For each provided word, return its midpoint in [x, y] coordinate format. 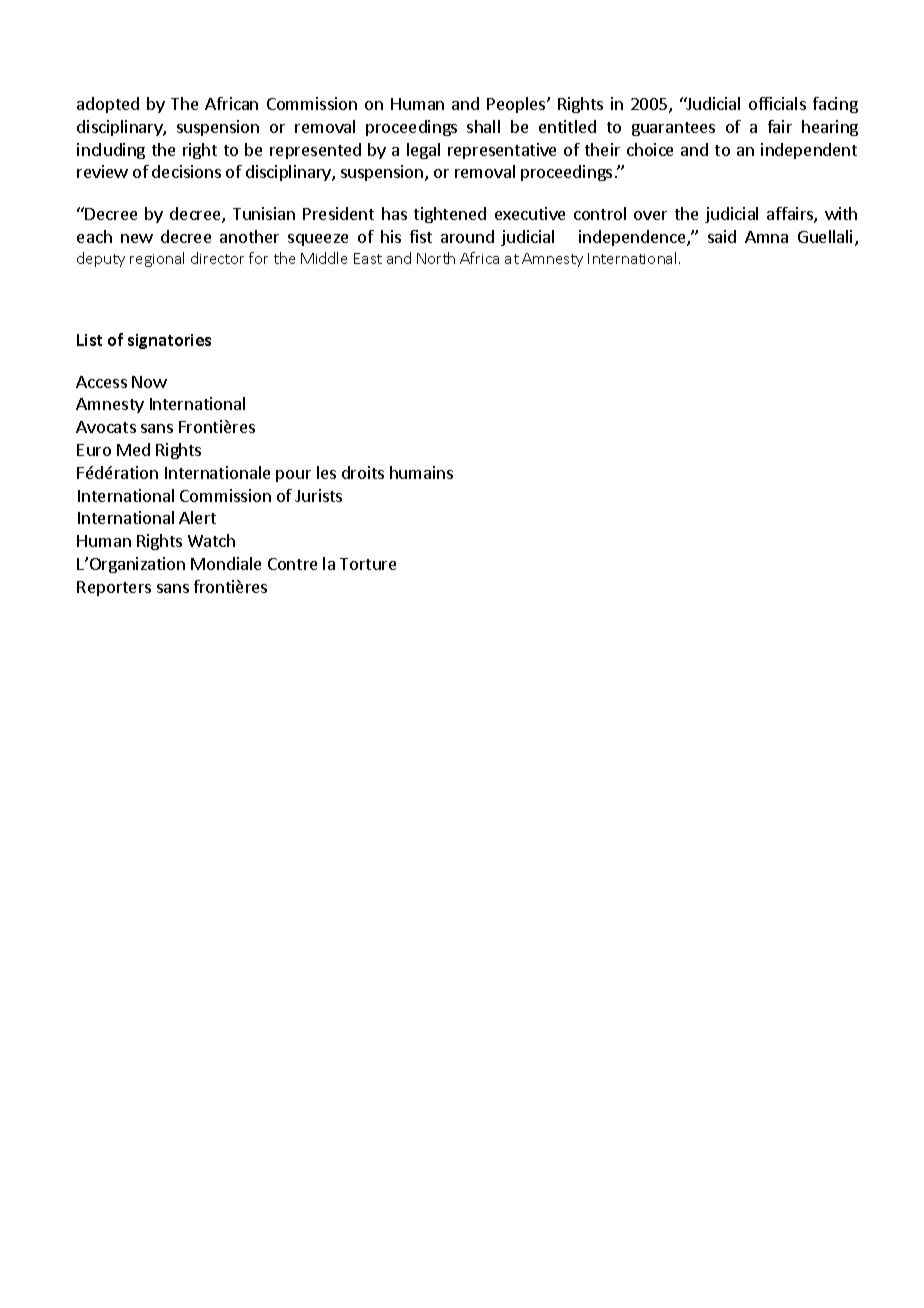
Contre [292, 564]
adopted [108, 105]
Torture [368, 564]
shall [483, 126]
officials [777, 103]
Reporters [114, 588]
